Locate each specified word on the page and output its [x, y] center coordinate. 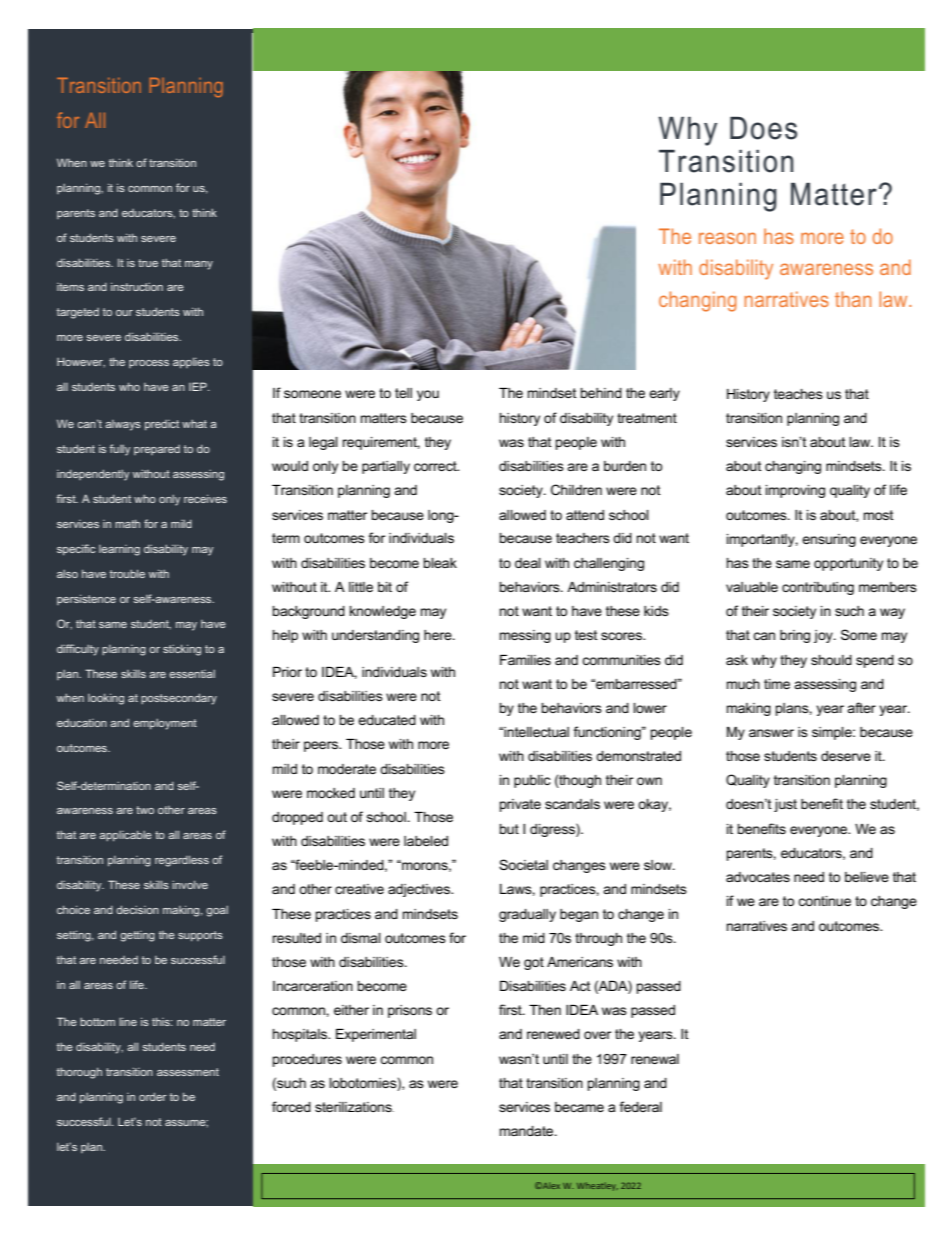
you [428, 395]
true [148, 263]
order [153, 1096]
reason [727, 238]
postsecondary [179, 699]
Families [525, 660]
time [777, 684]
